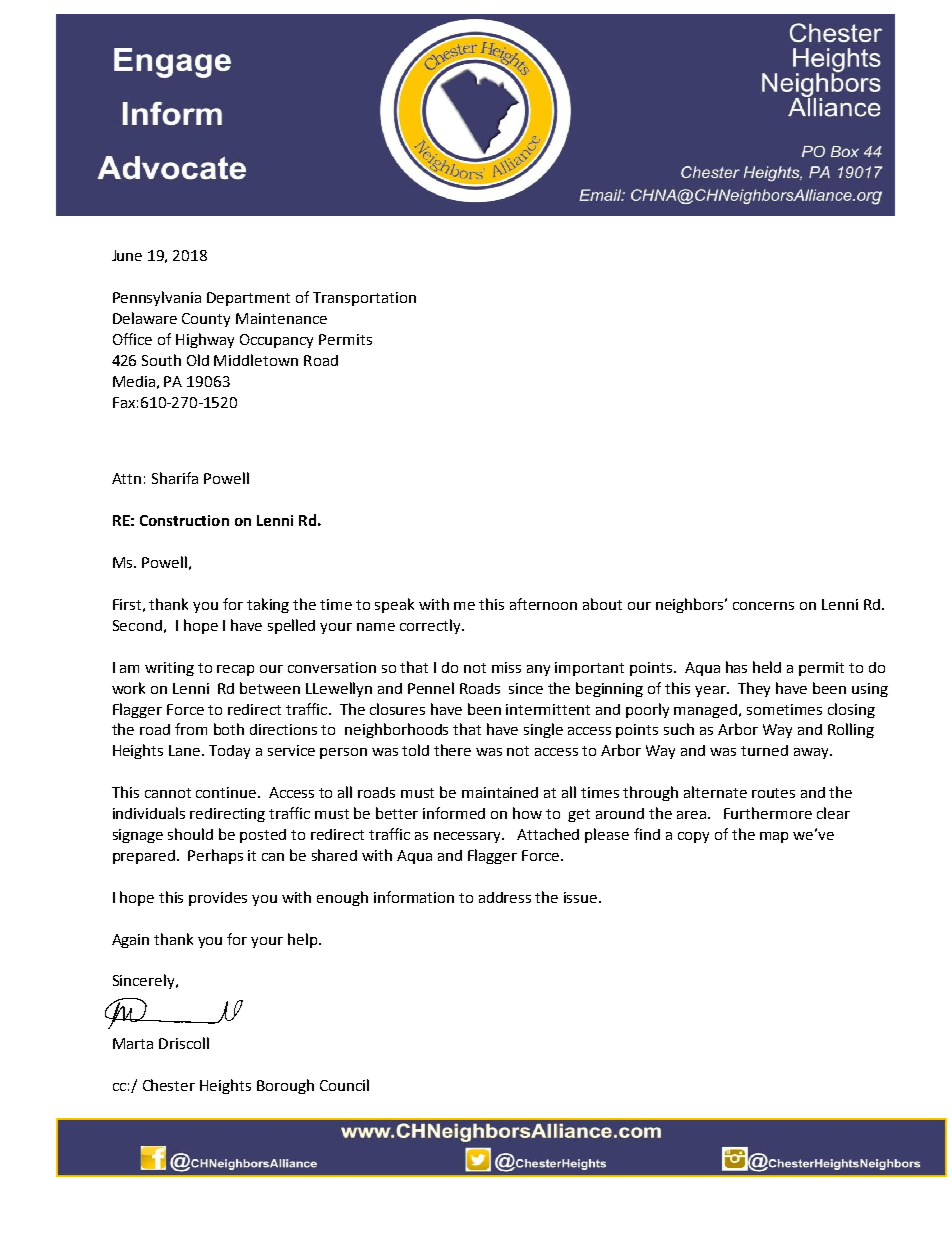 The image size is (952, 1233). Describe the element at coordinates (184, 1043) in the screenshot. I see `Driscoll` at that location.
